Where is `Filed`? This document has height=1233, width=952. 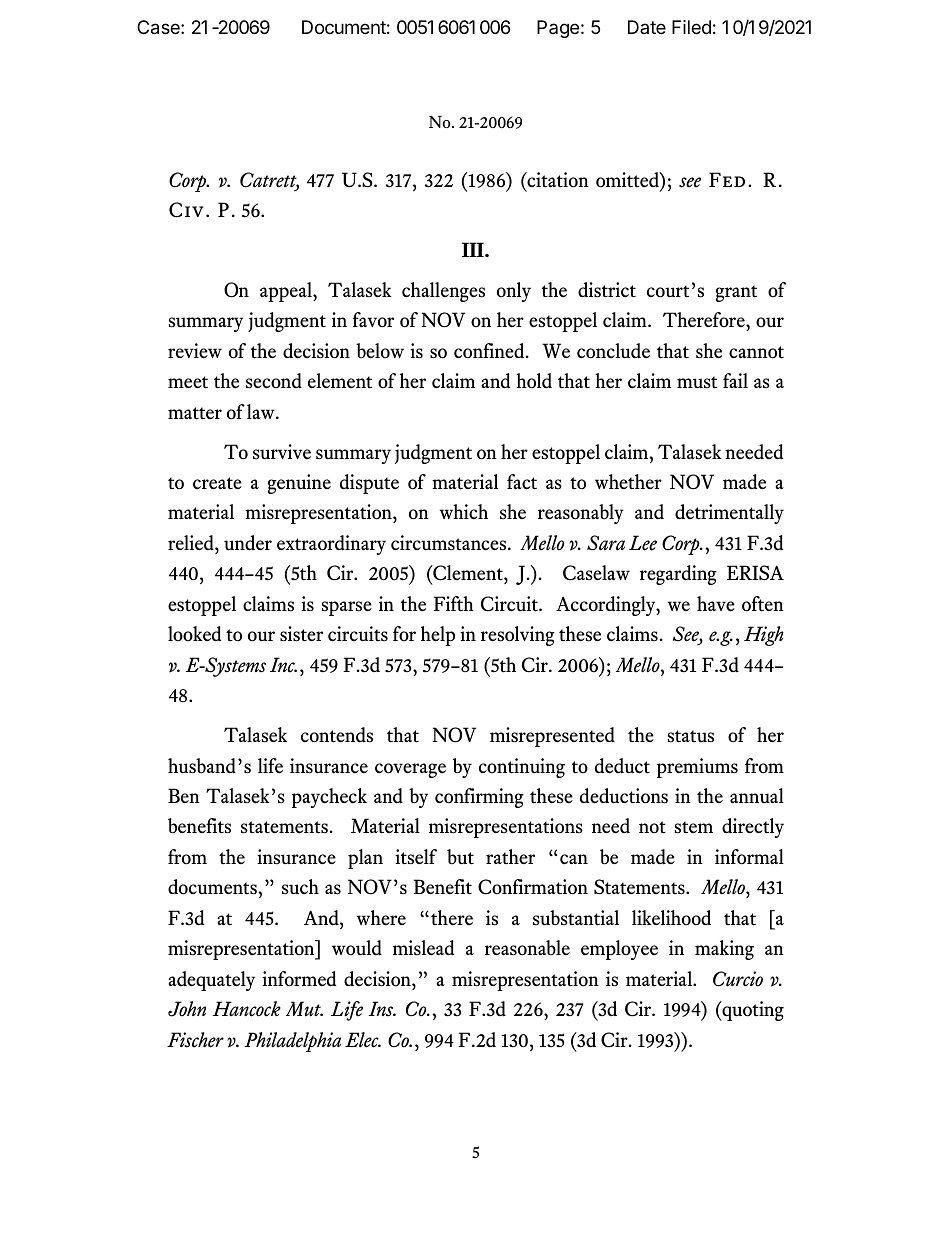 Filed is located at coordinates (691, 27).
